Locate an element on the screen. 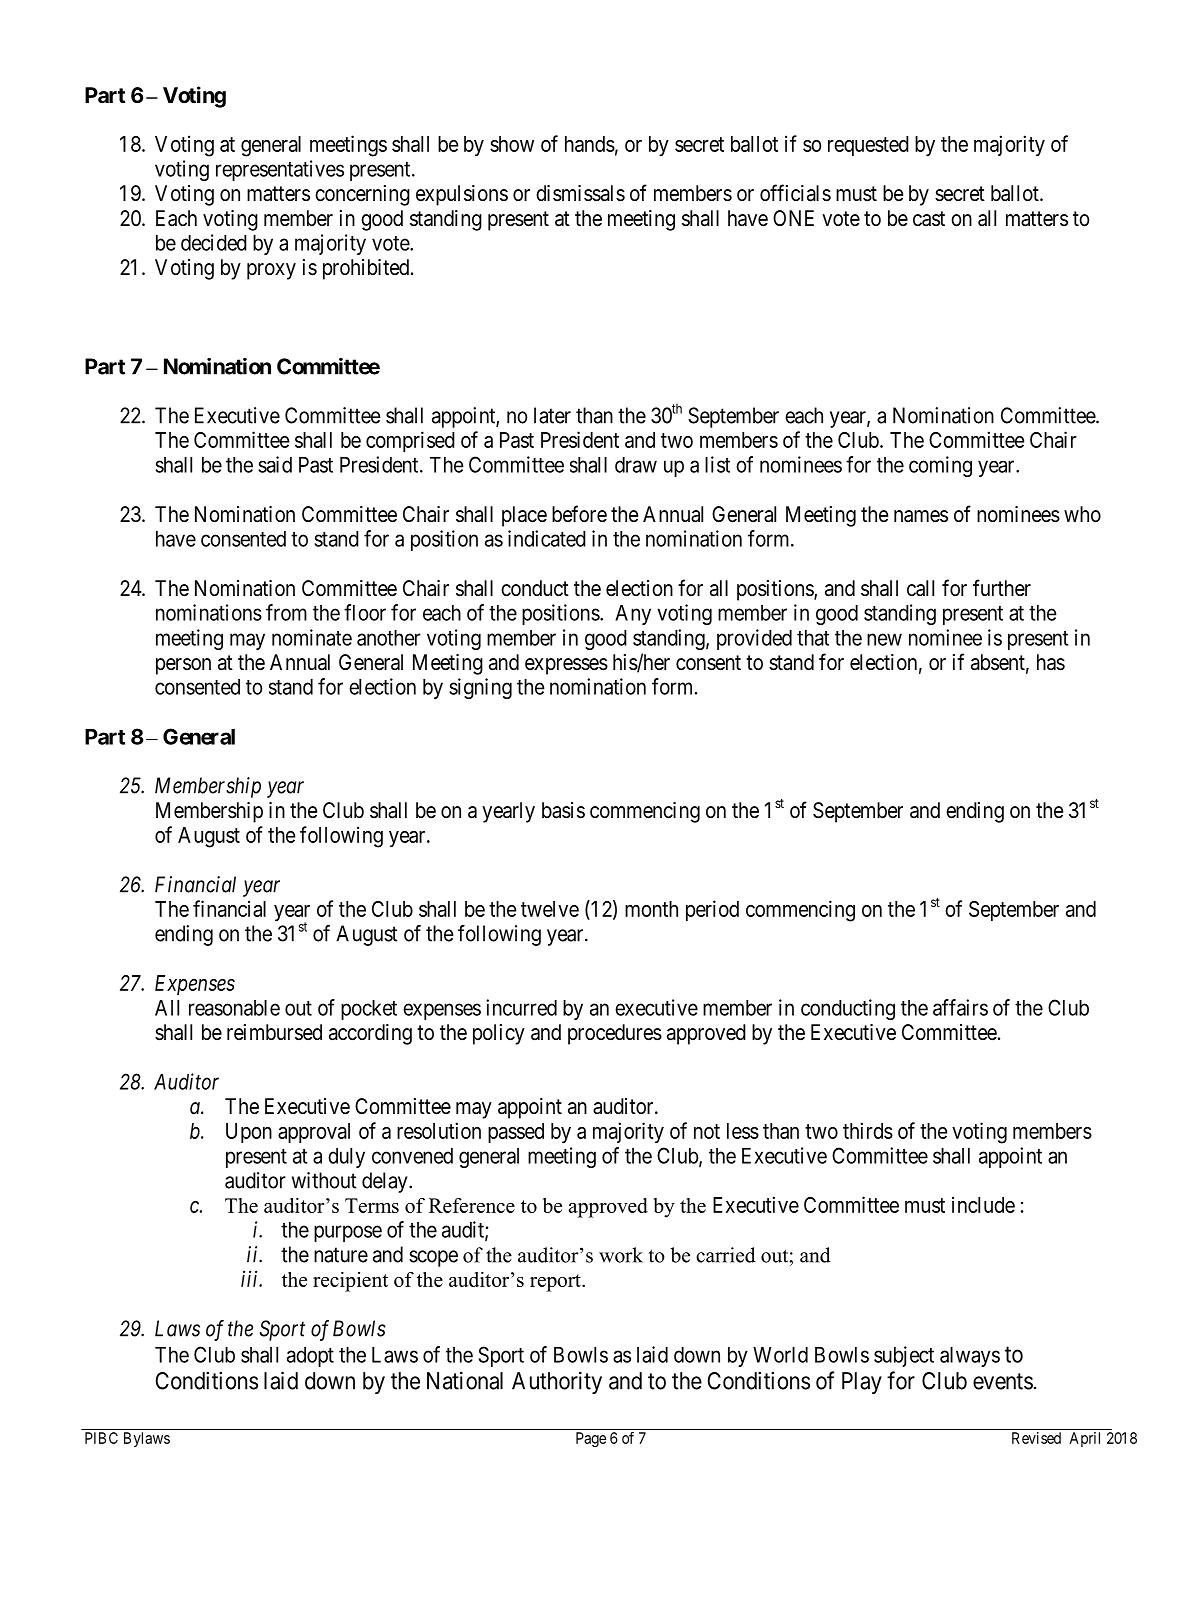 The image size is (1193, 1615). reimbursed is located at coordinates (274, 1032).
